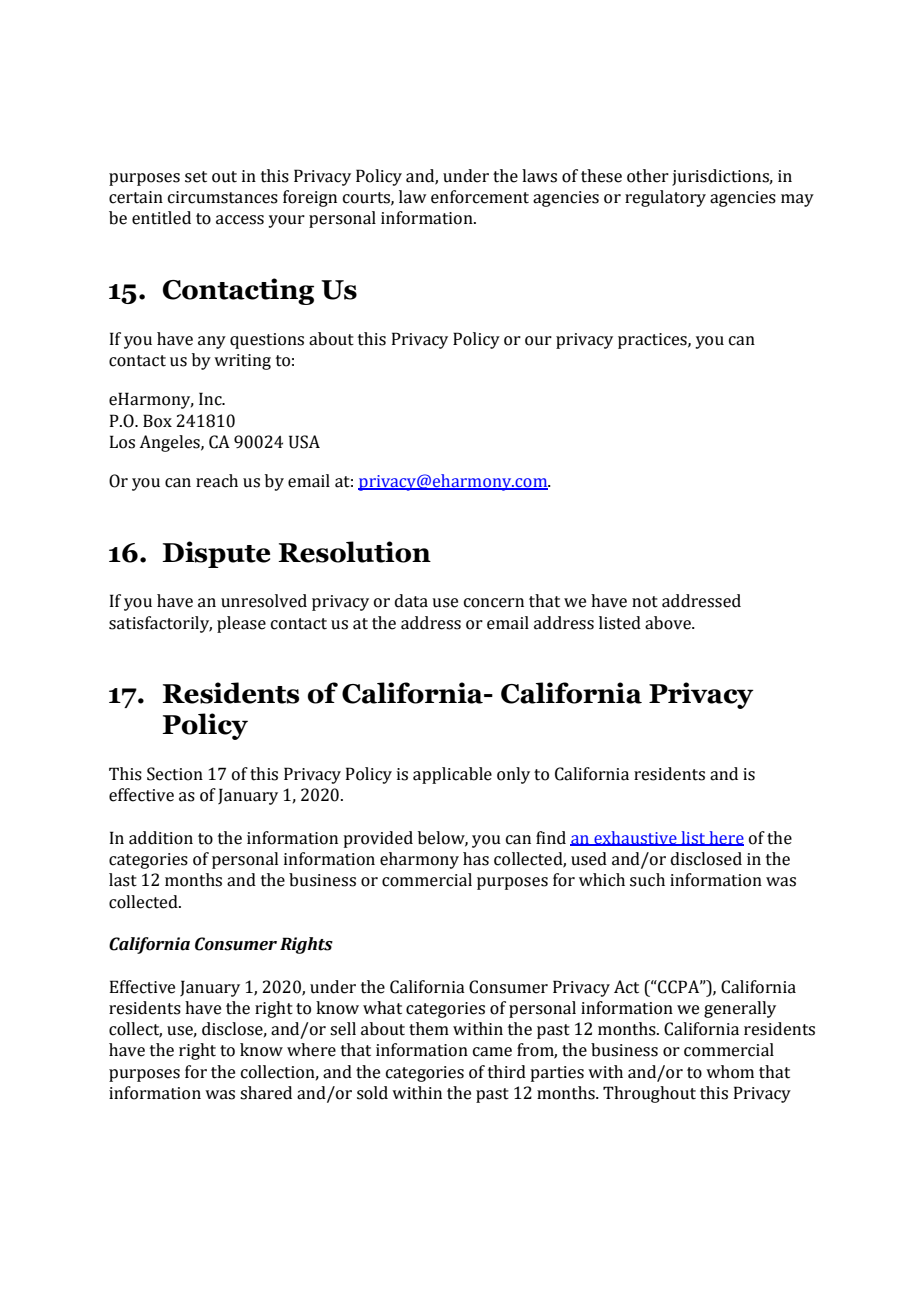 This image has height=1308, width=924. What do you see at coordinates (669, 623) in the image?
I see `above` at bounding box center [669, 623].
